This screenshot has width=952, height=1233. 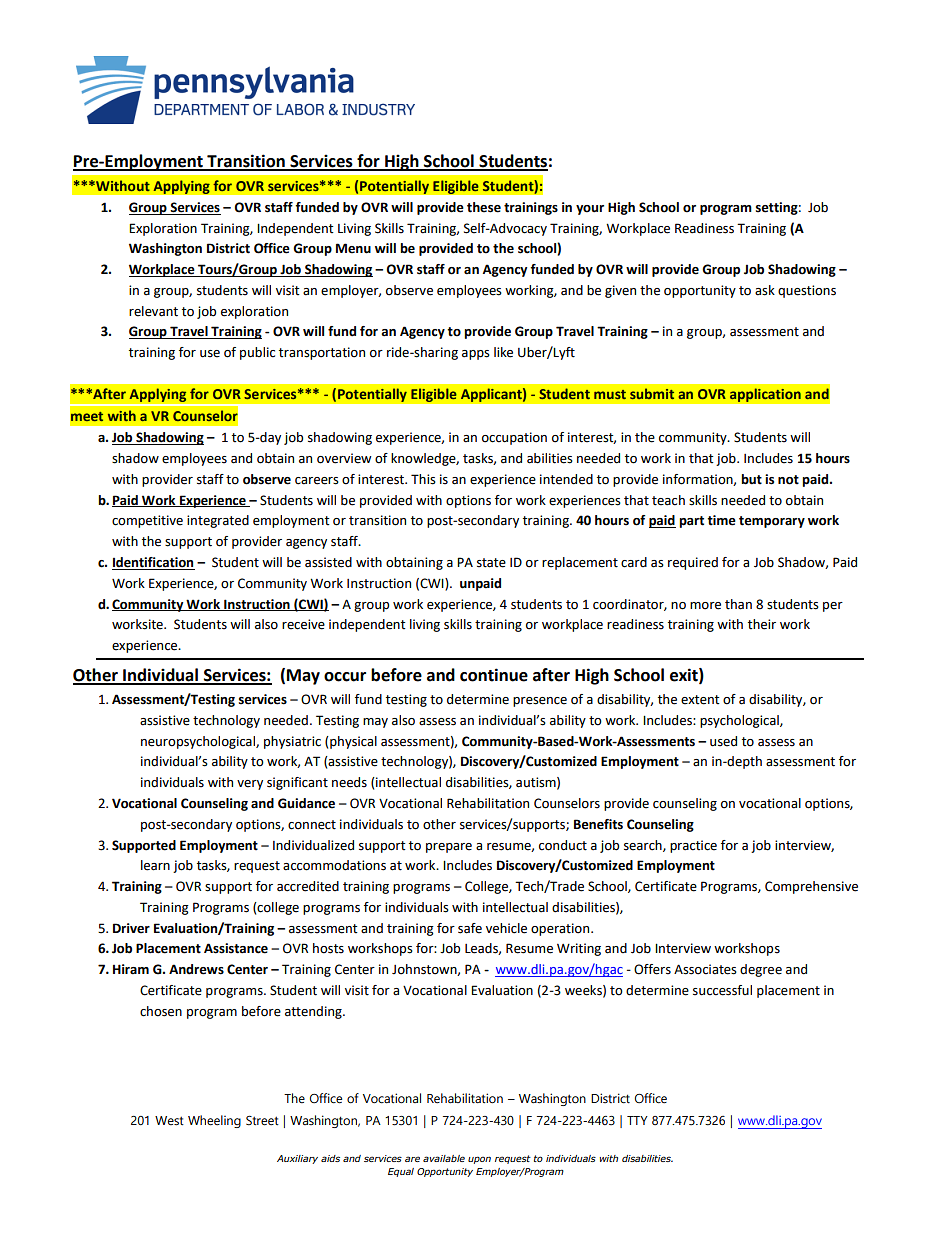 What do you see at coordinates (693, 846) in the screenshot?
I see `practice` at bounding box center [693, 846].
